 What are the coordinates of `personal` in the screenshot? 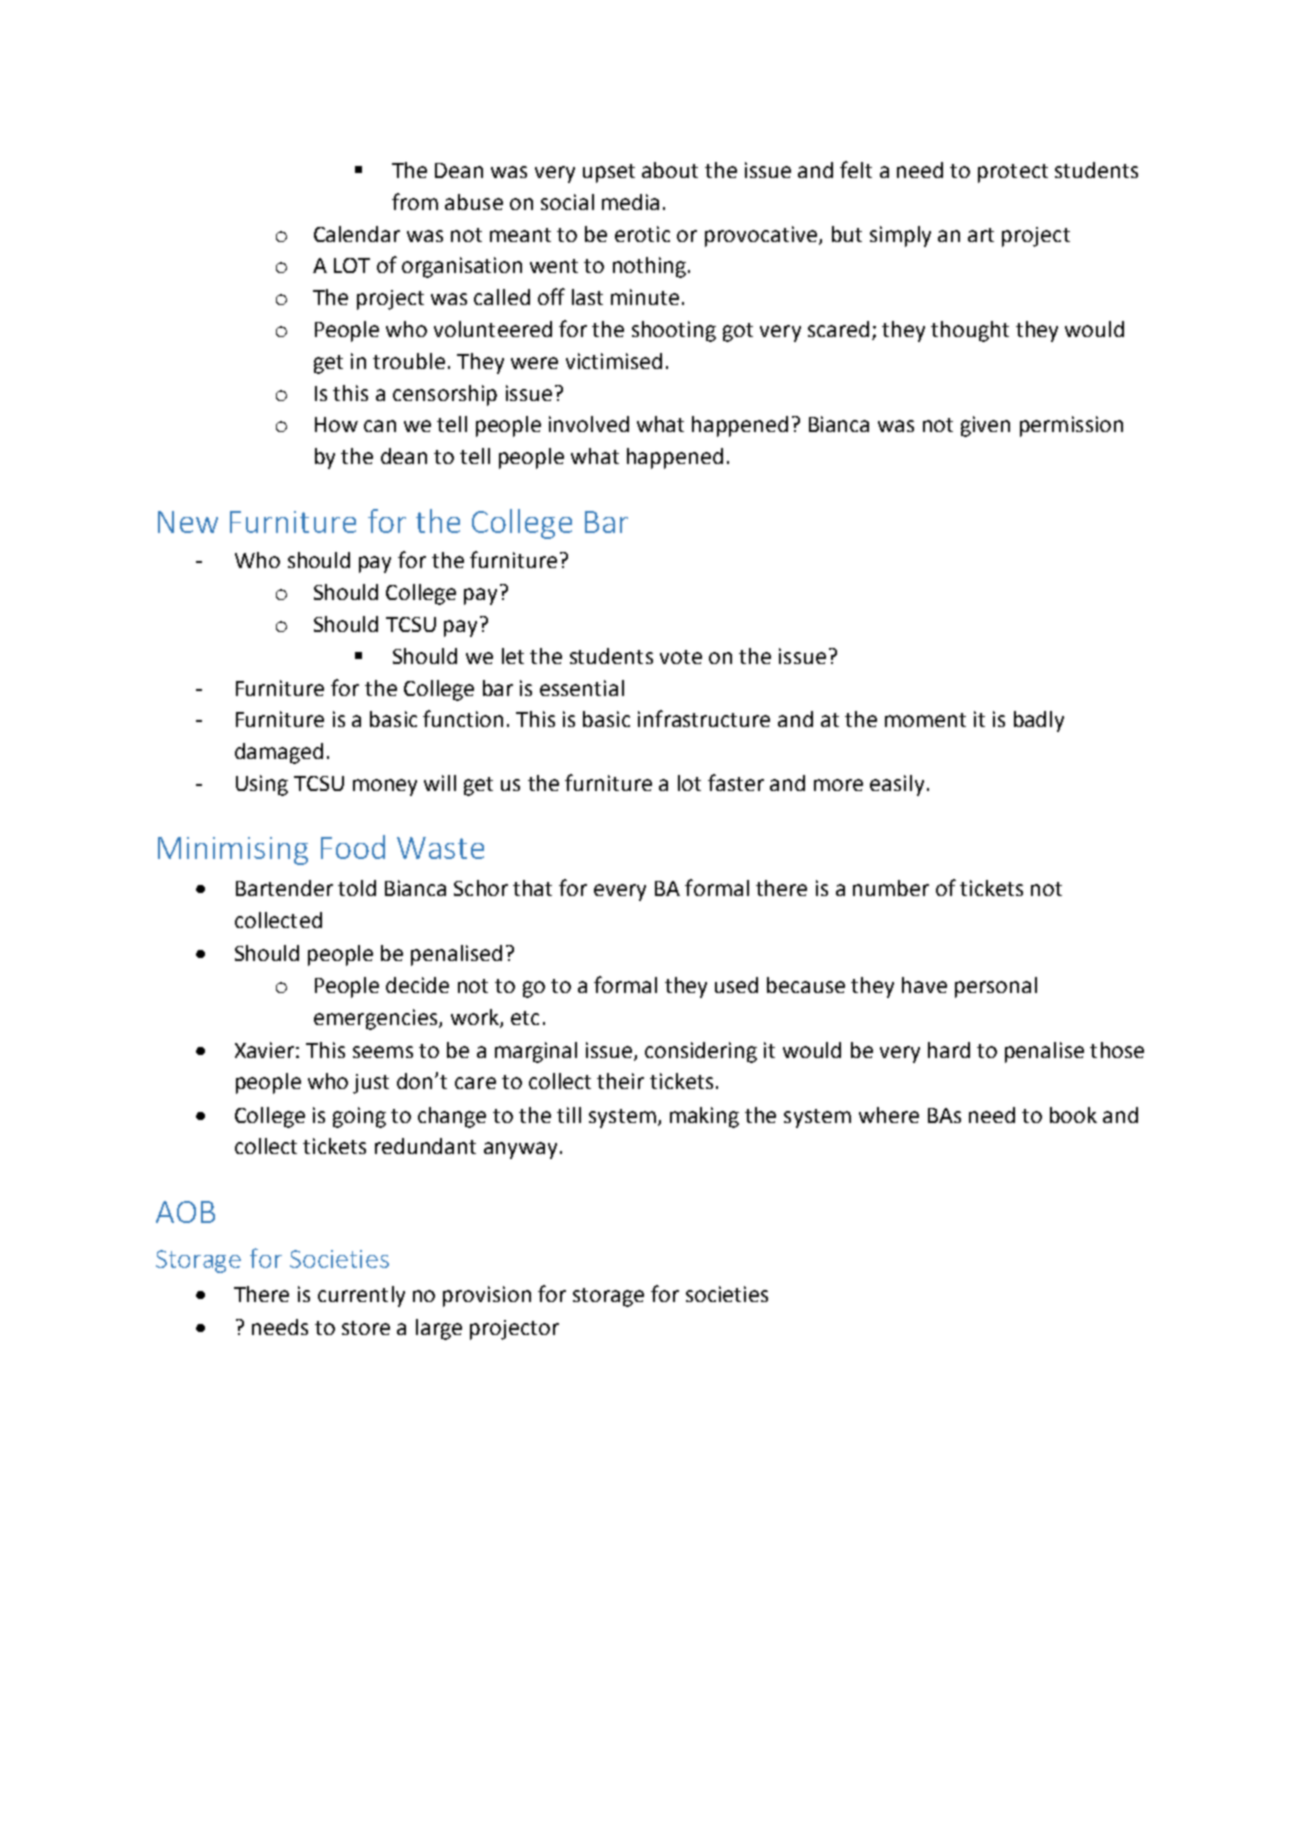 It's located at (996, 987).
